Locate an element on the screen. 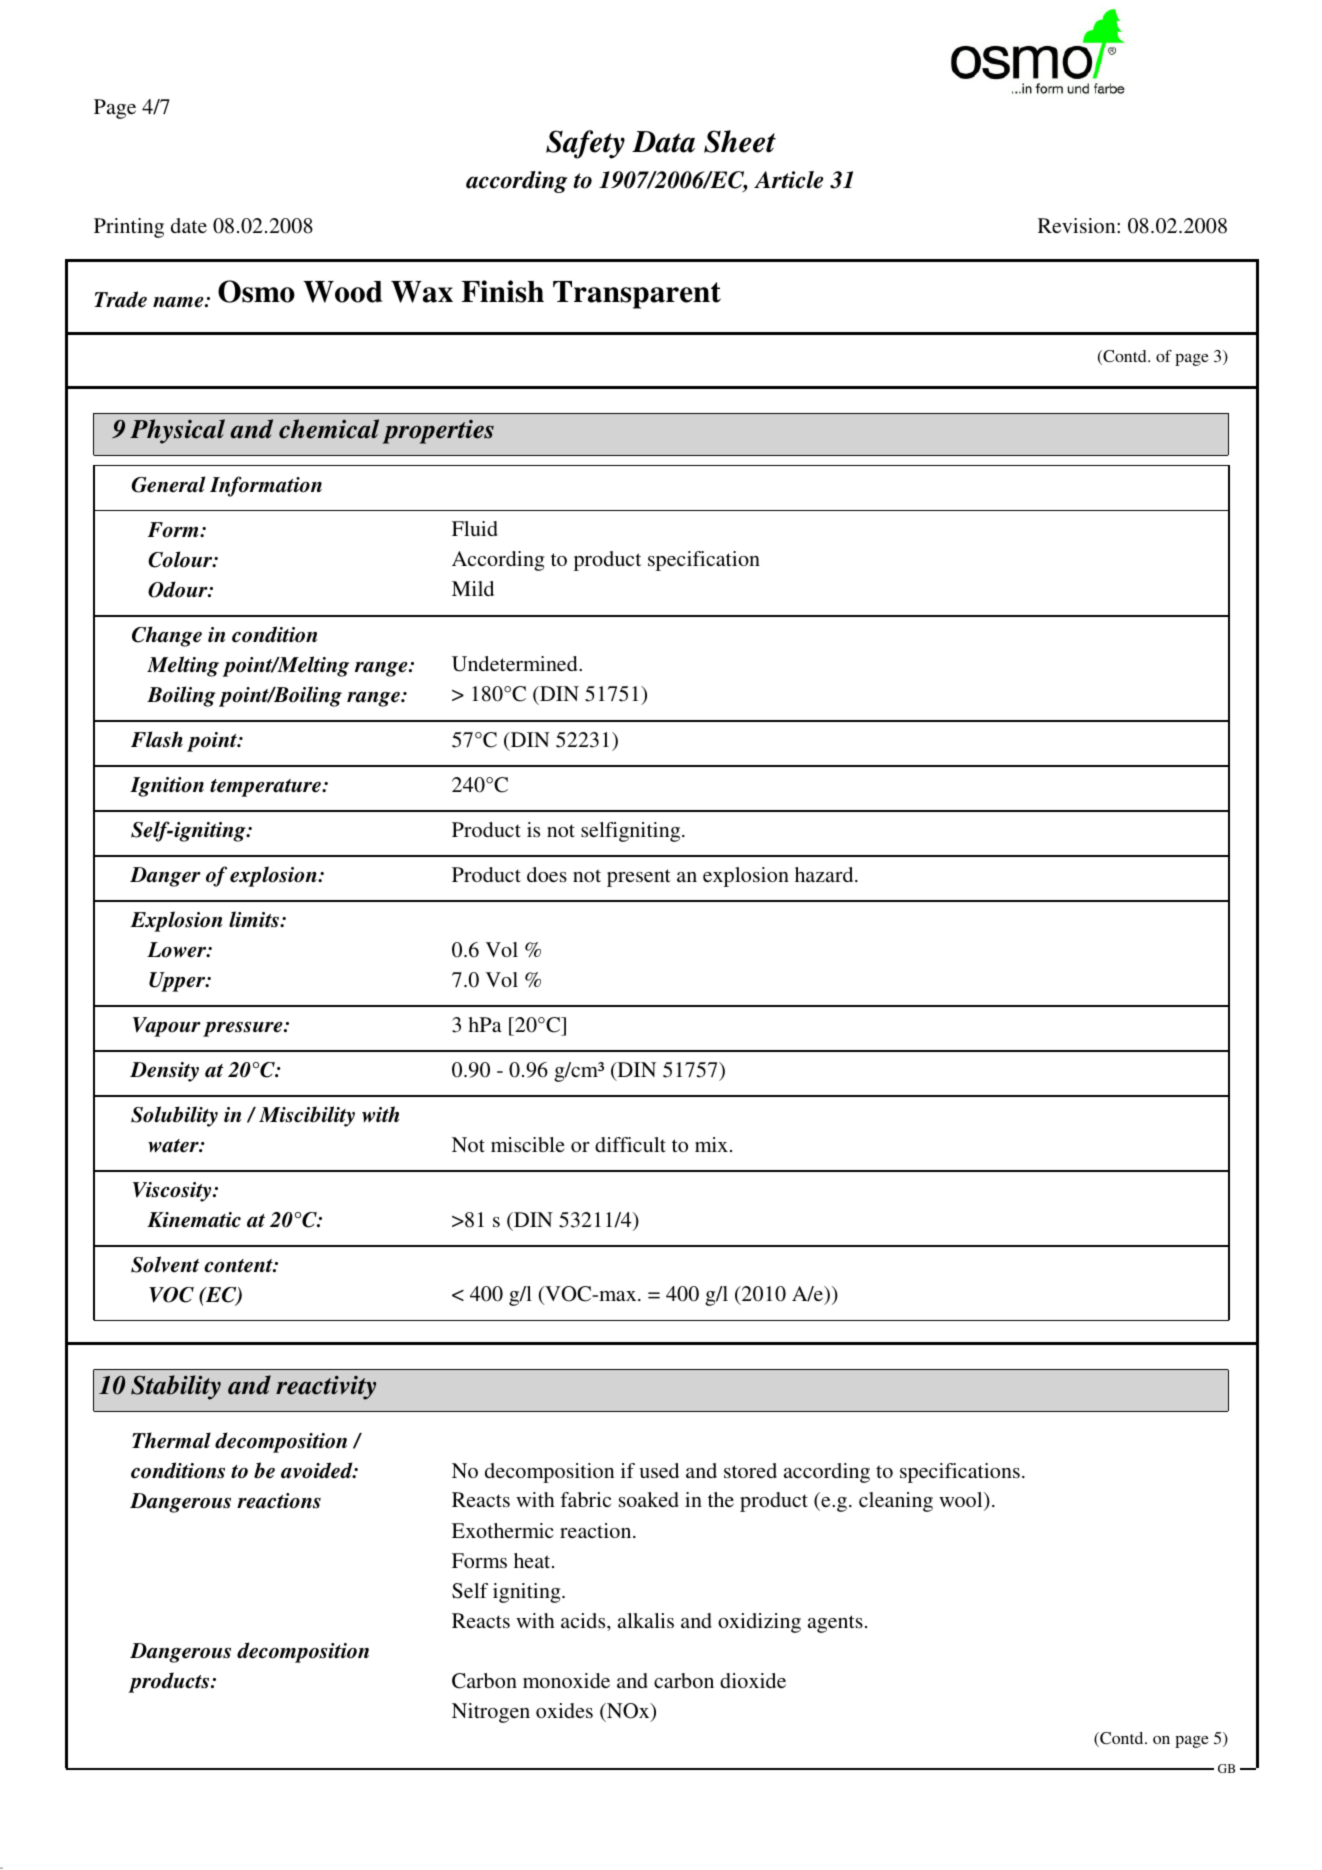 This screenshot has width=1322, height=1870. Safety is located at coordinates (585, 144).
